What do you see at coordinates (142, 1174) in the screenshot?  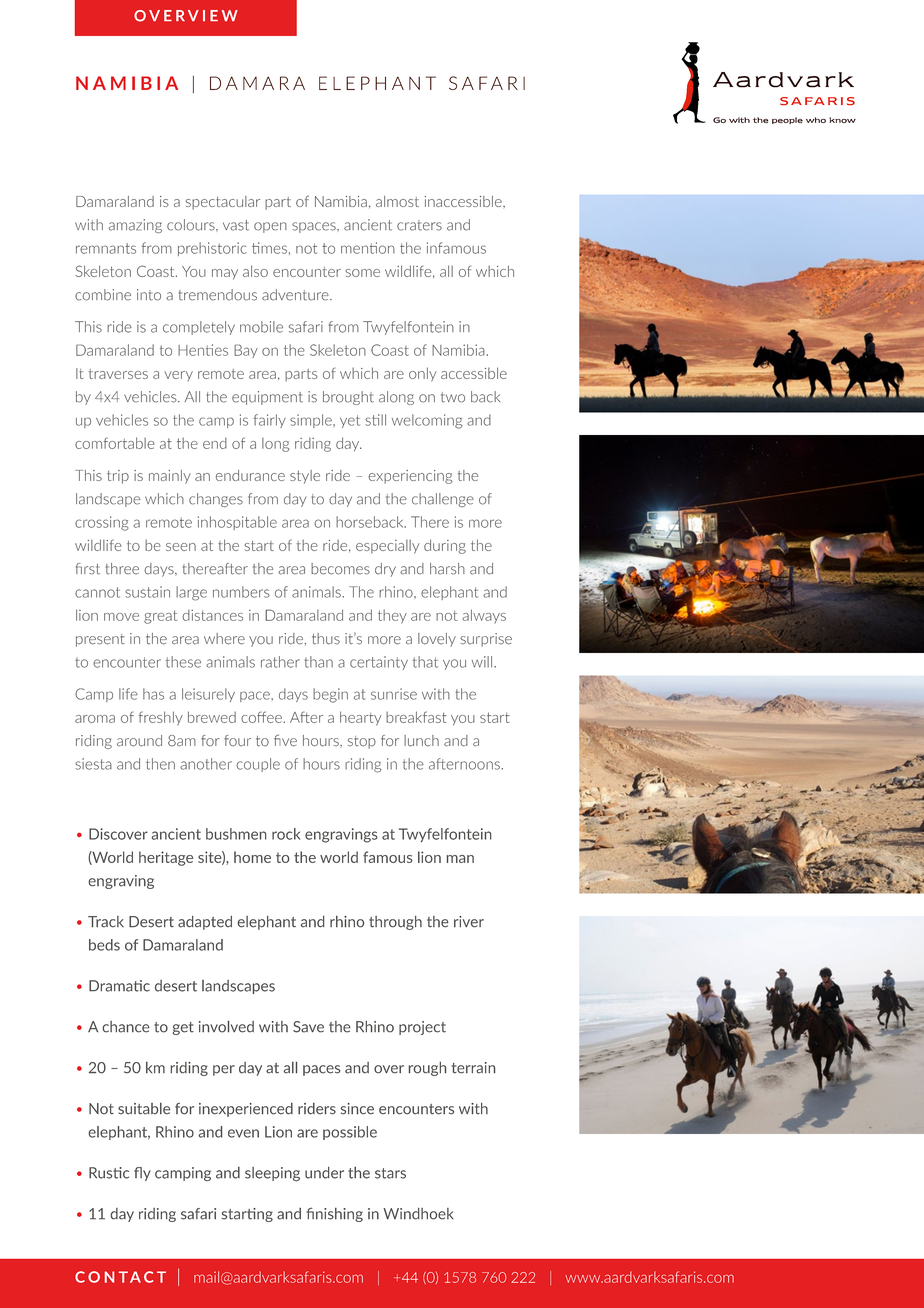 I see `fly` at bounding box center [142, 1174].
